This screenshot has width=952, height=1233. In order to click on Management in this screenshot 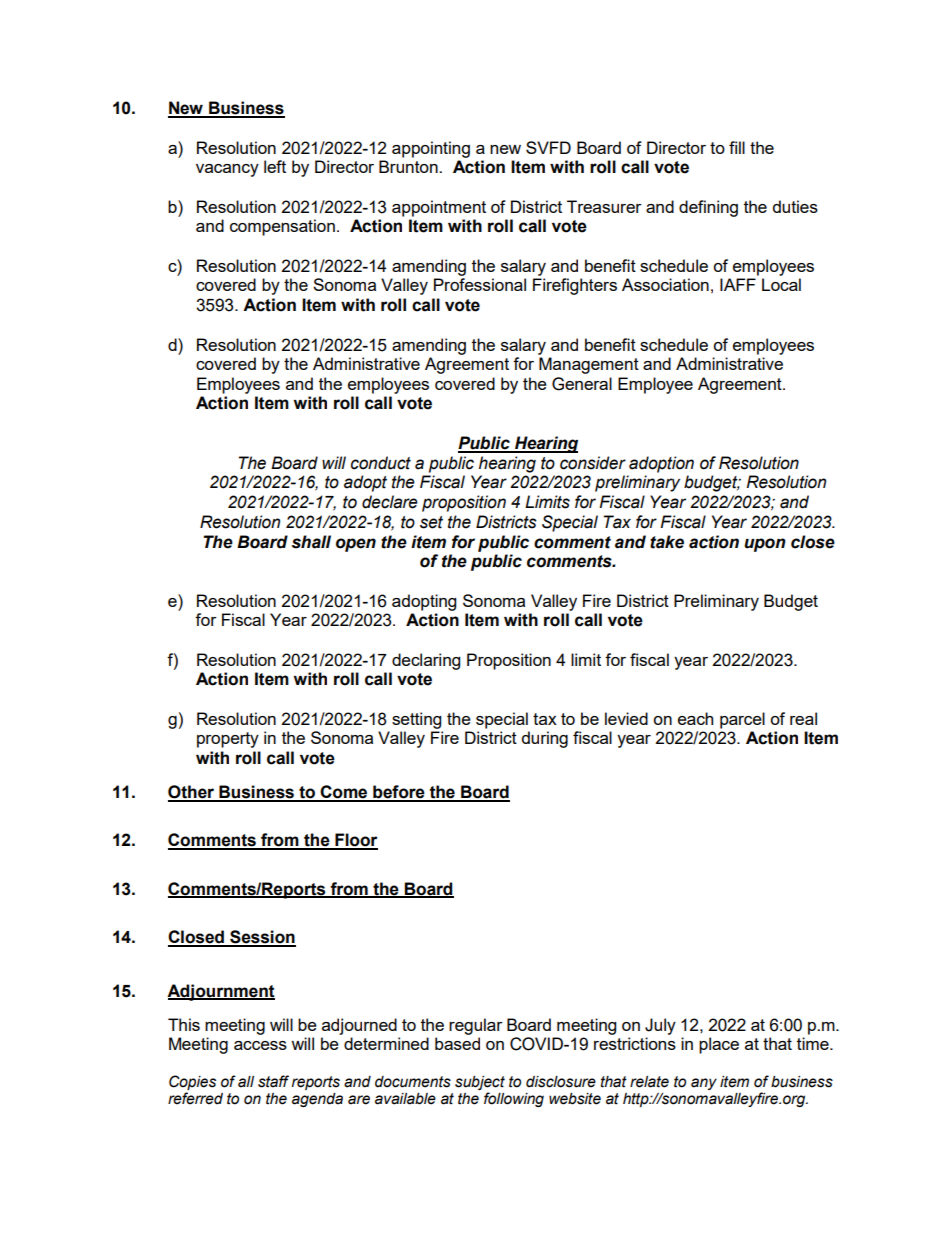, I will do `click(589, 365)`.
